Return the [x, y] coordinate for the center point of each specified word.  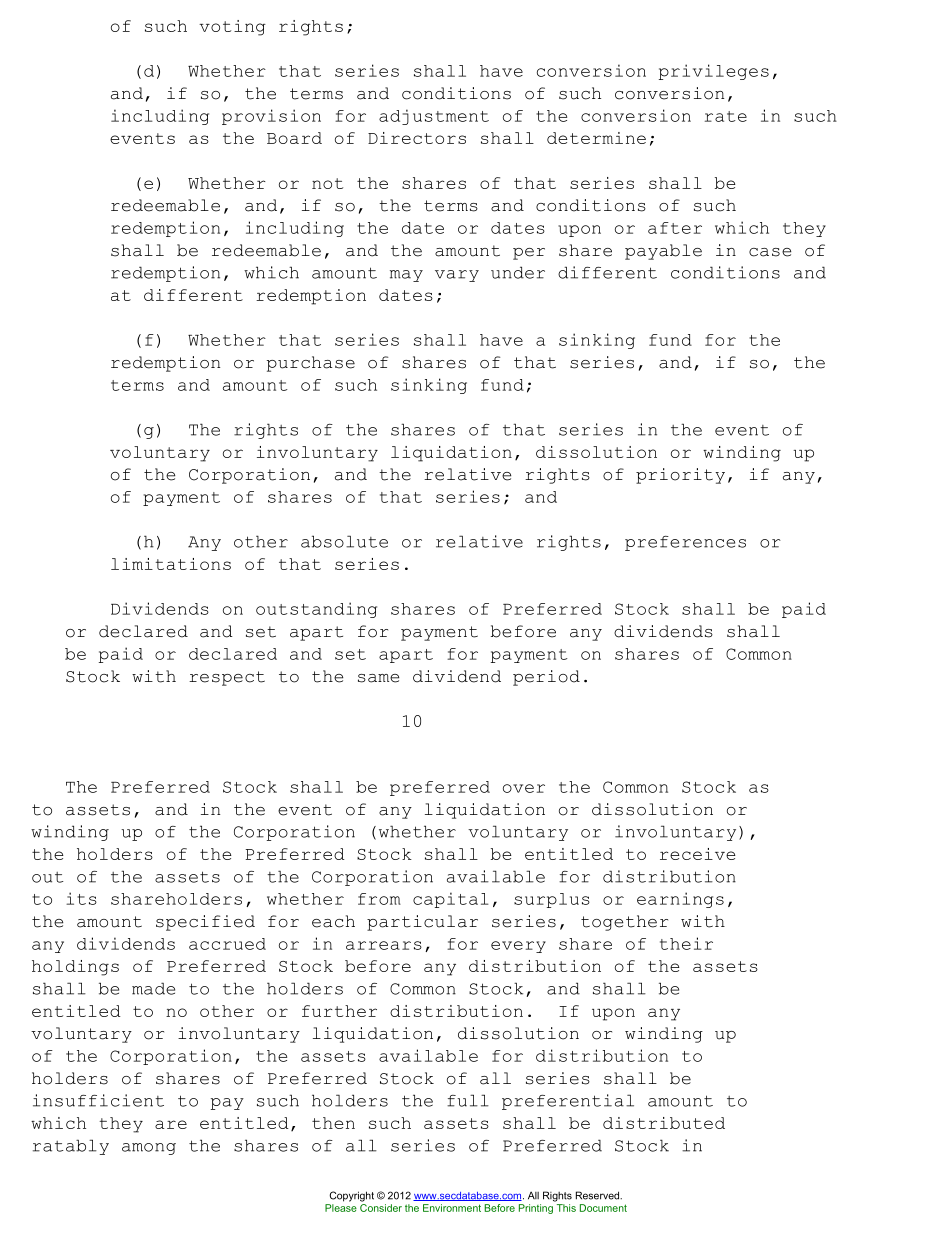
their [686, 943]
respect [227, 678]
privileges [714, 72]
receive [698, 854]
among [149, 1149]
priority [680, 476]
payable [663, 252]
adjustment [434, 117]
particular [422, 923]
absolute [344, 541]
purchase [311, 364]
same [378, 678]
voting [232, 28]
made [153, 988]
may [406, 276]
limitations [171, 564]
